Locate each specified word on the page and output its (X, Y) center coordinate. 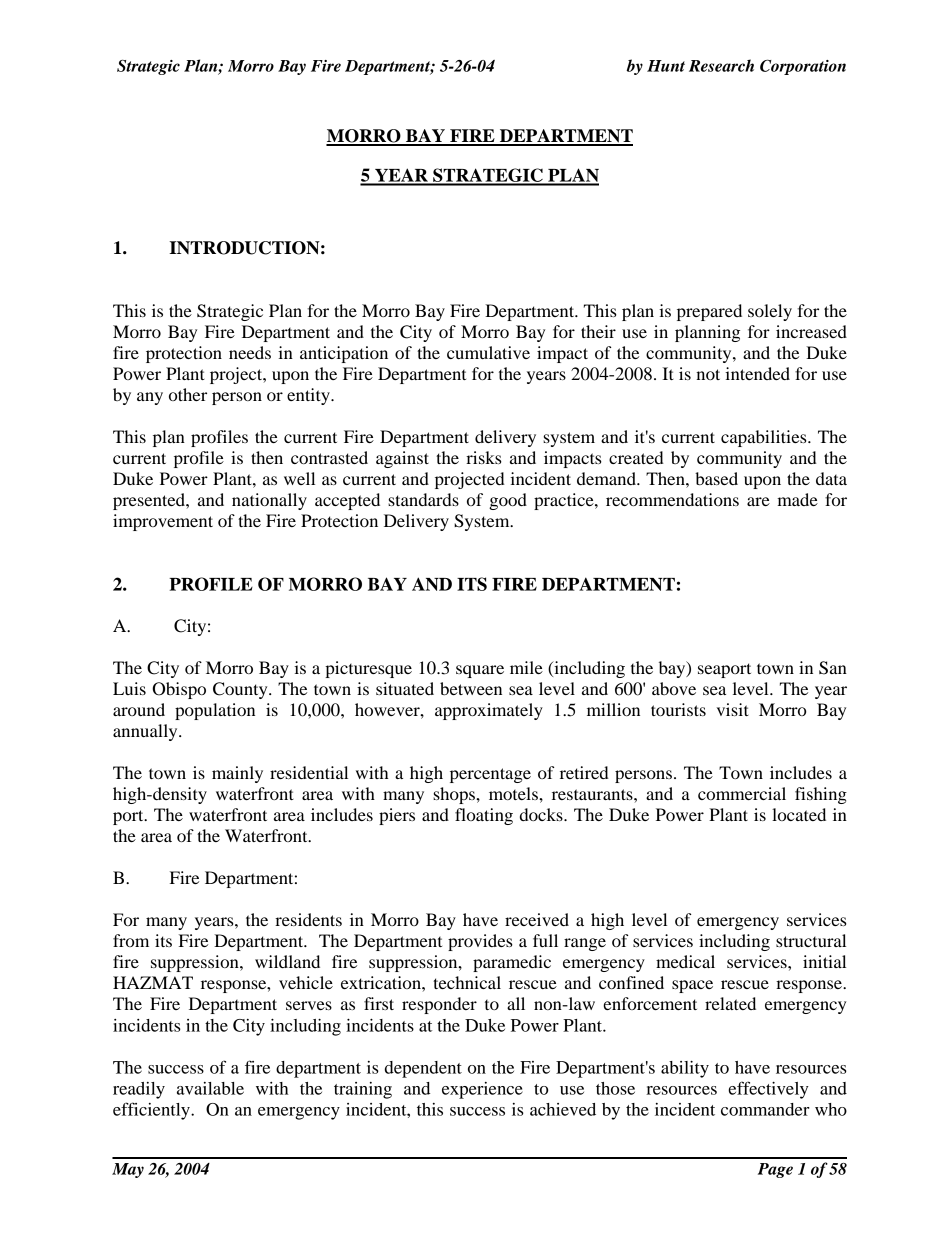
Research (721, 65)
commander (765, 1109)
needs (250, 352)
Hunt (666, 66)
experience (482, 1090)
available (210, 1088)
